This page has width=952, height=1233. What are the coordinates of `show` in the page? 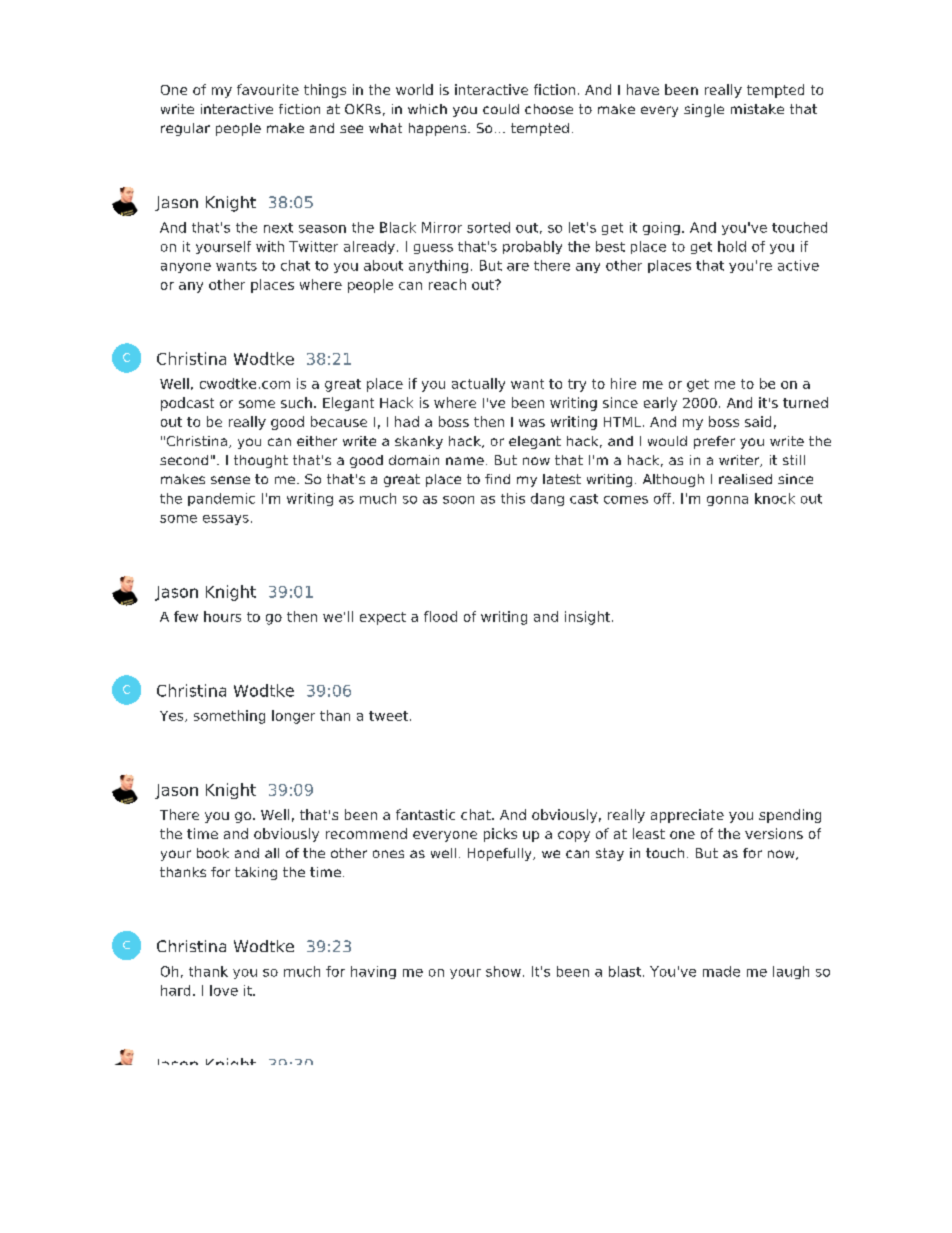 It's located at (503, 971).
